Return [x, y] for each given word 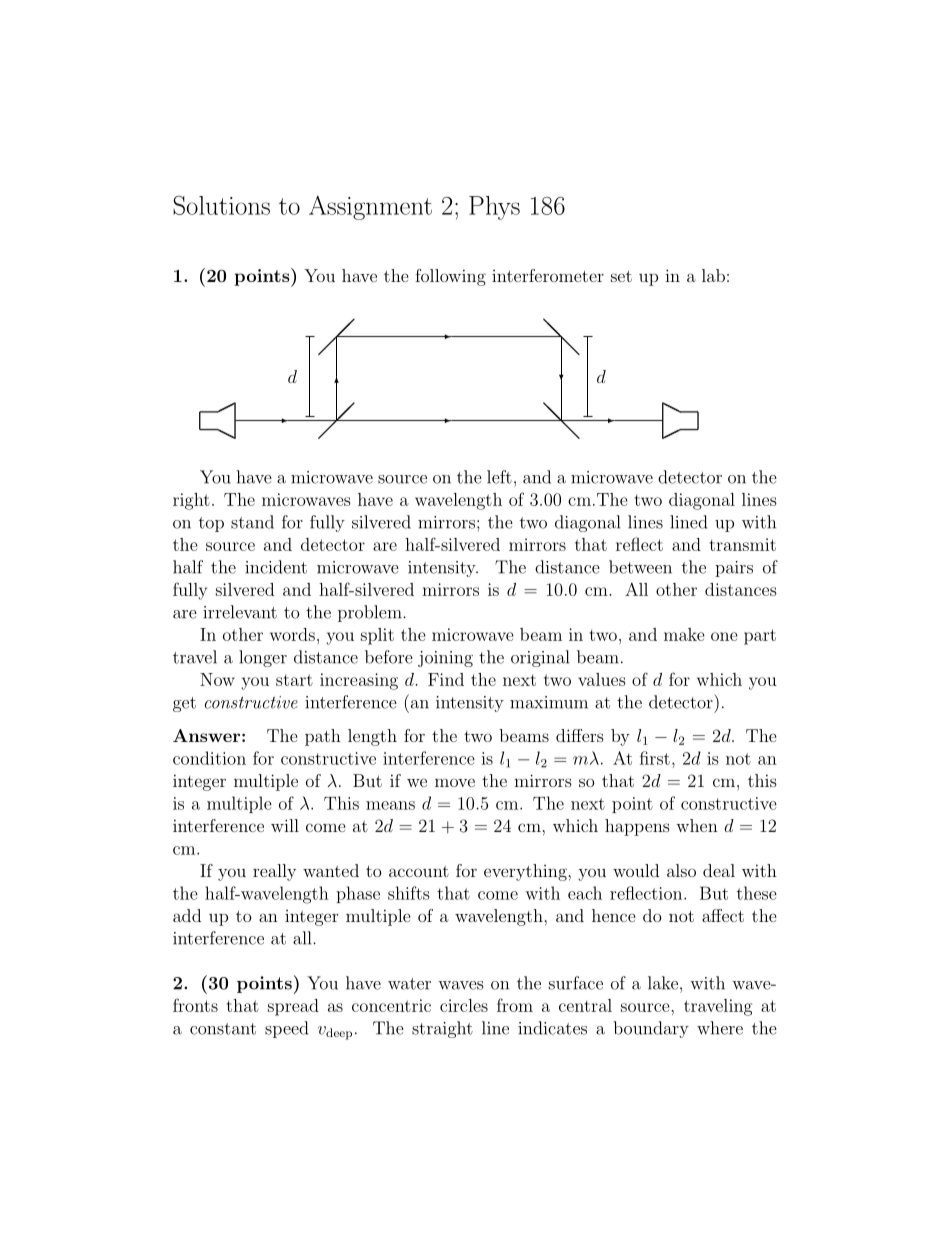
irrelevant [240, 612]
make [684, 634]
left [499, 477]
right [191, 501]
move [455, 782]
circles [464, 1005]
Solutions [221, 205]
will [285, 825]
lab [713, 275]
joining [445, 659]
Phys [494, 208]
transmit [743, 544]
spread [293, 1007]
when [697, 825]
